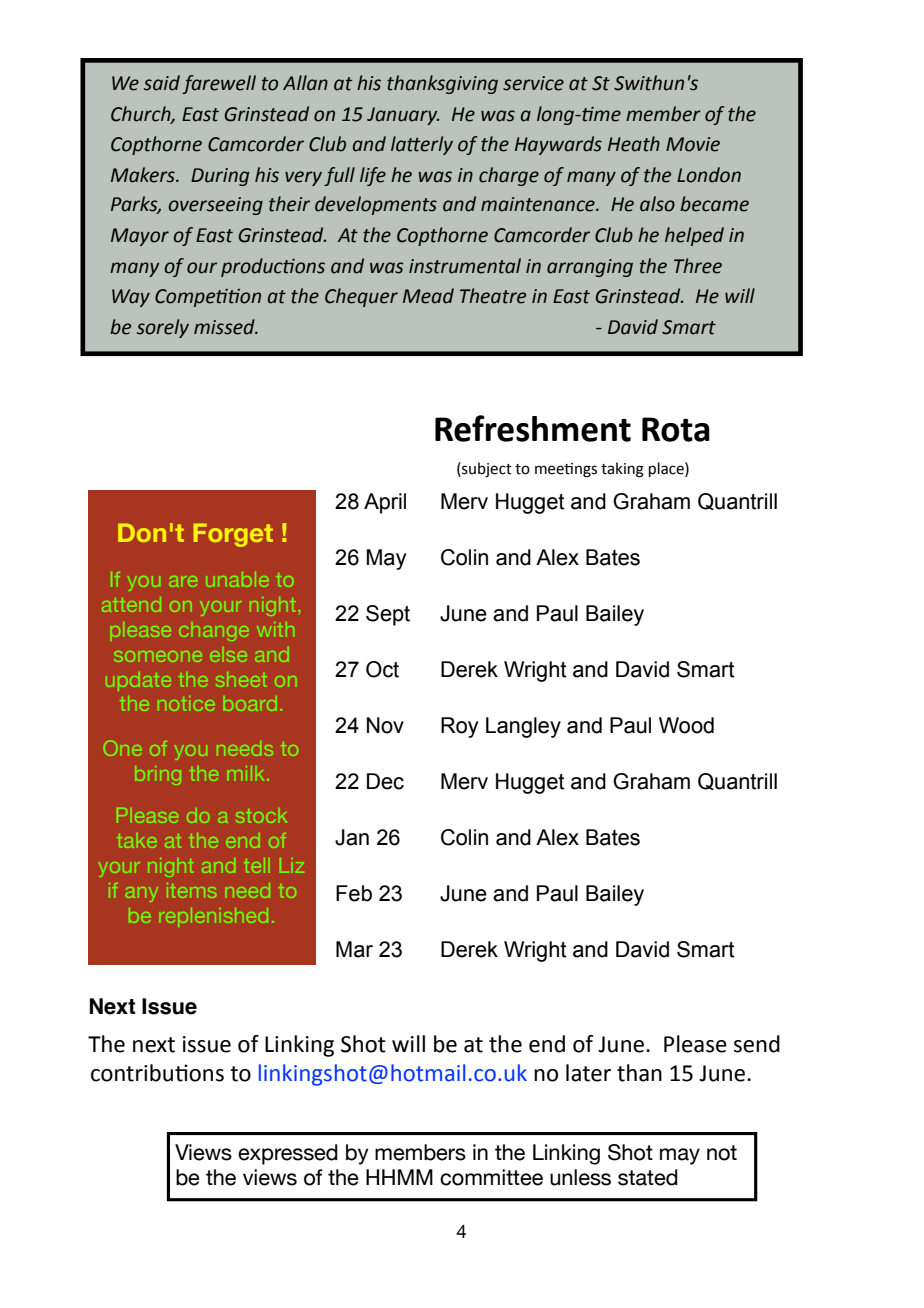 The height and width of the page is (1308, 924). What do you see at coordinates (354, 893) in the page?
I see `Feb` at bounding box center [354, 893].
